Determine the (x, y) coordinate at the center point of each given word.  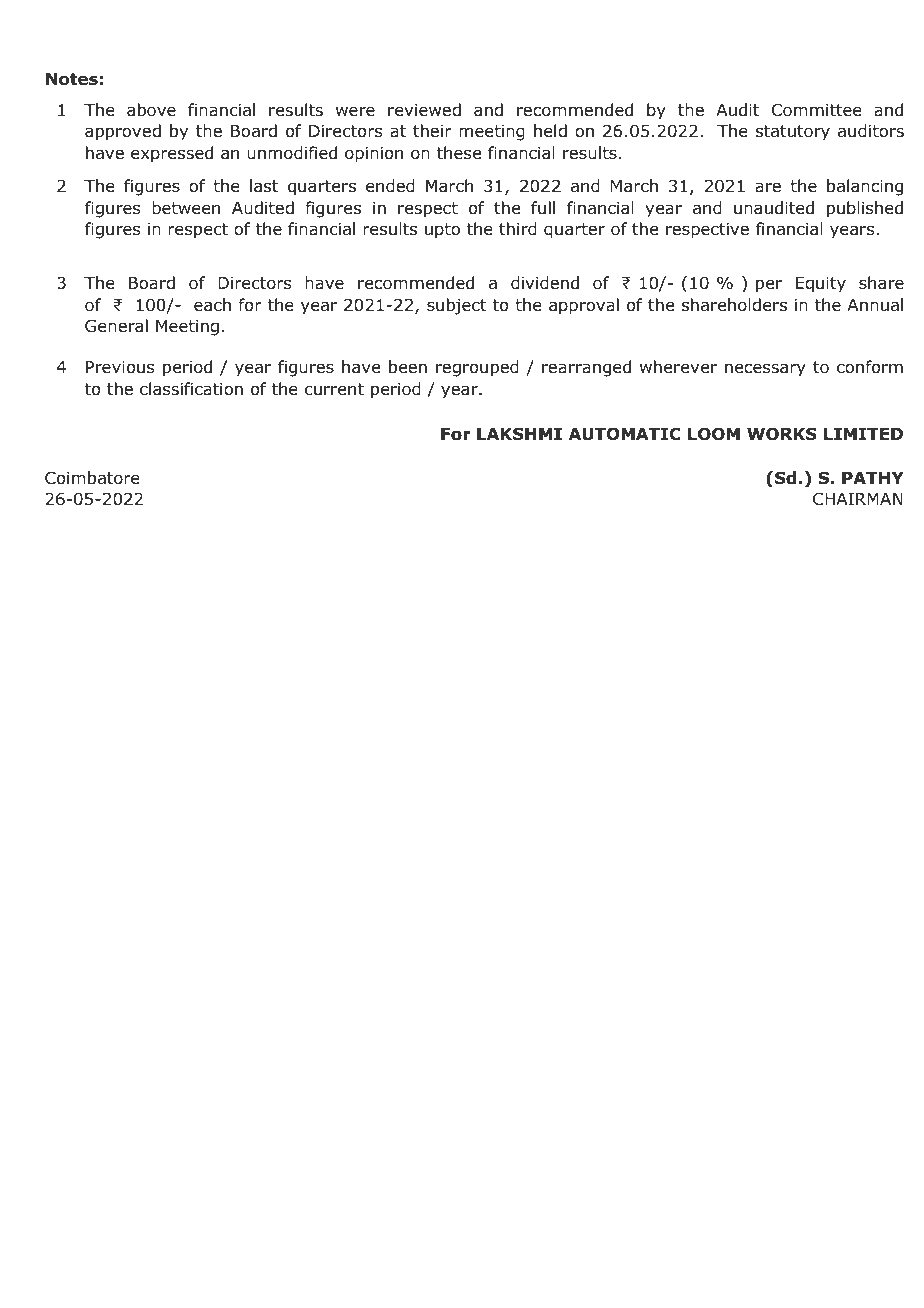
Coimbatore (92, 478)
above (151, 110)
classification (191, 389)
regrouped (477, 368)
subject (456, 306)
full (543, 208)
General (116, 326)
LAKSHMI (519, 434)
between (186, 208)
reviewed (424, 110)
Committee (817, 110)
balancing (865, 187)
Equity (821, 285)
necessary (765, 370)
